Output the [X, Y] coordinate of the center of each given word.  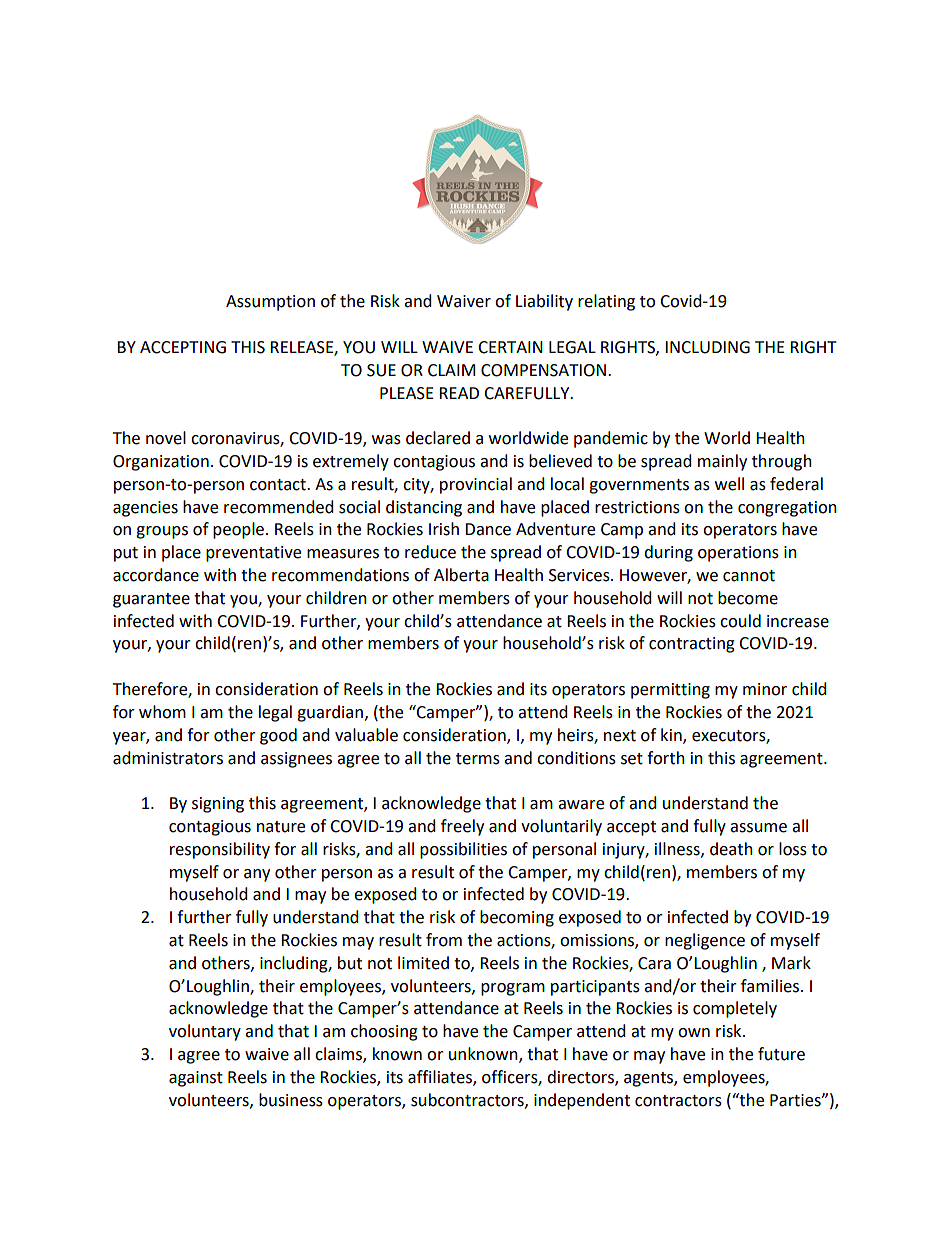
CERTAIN [510, 347]
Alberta [461, 575]
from [444, 940]
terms [478, 759]
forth [666, 758]
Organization [161, 463]
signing [218, 805]
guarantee [151, 600]
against [196, 1079]
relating [606, 302]
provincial [476, 485]
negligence [705, 941]
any [257, 875]
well [729, 484]
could [740, 621]
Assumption [270, 303]
